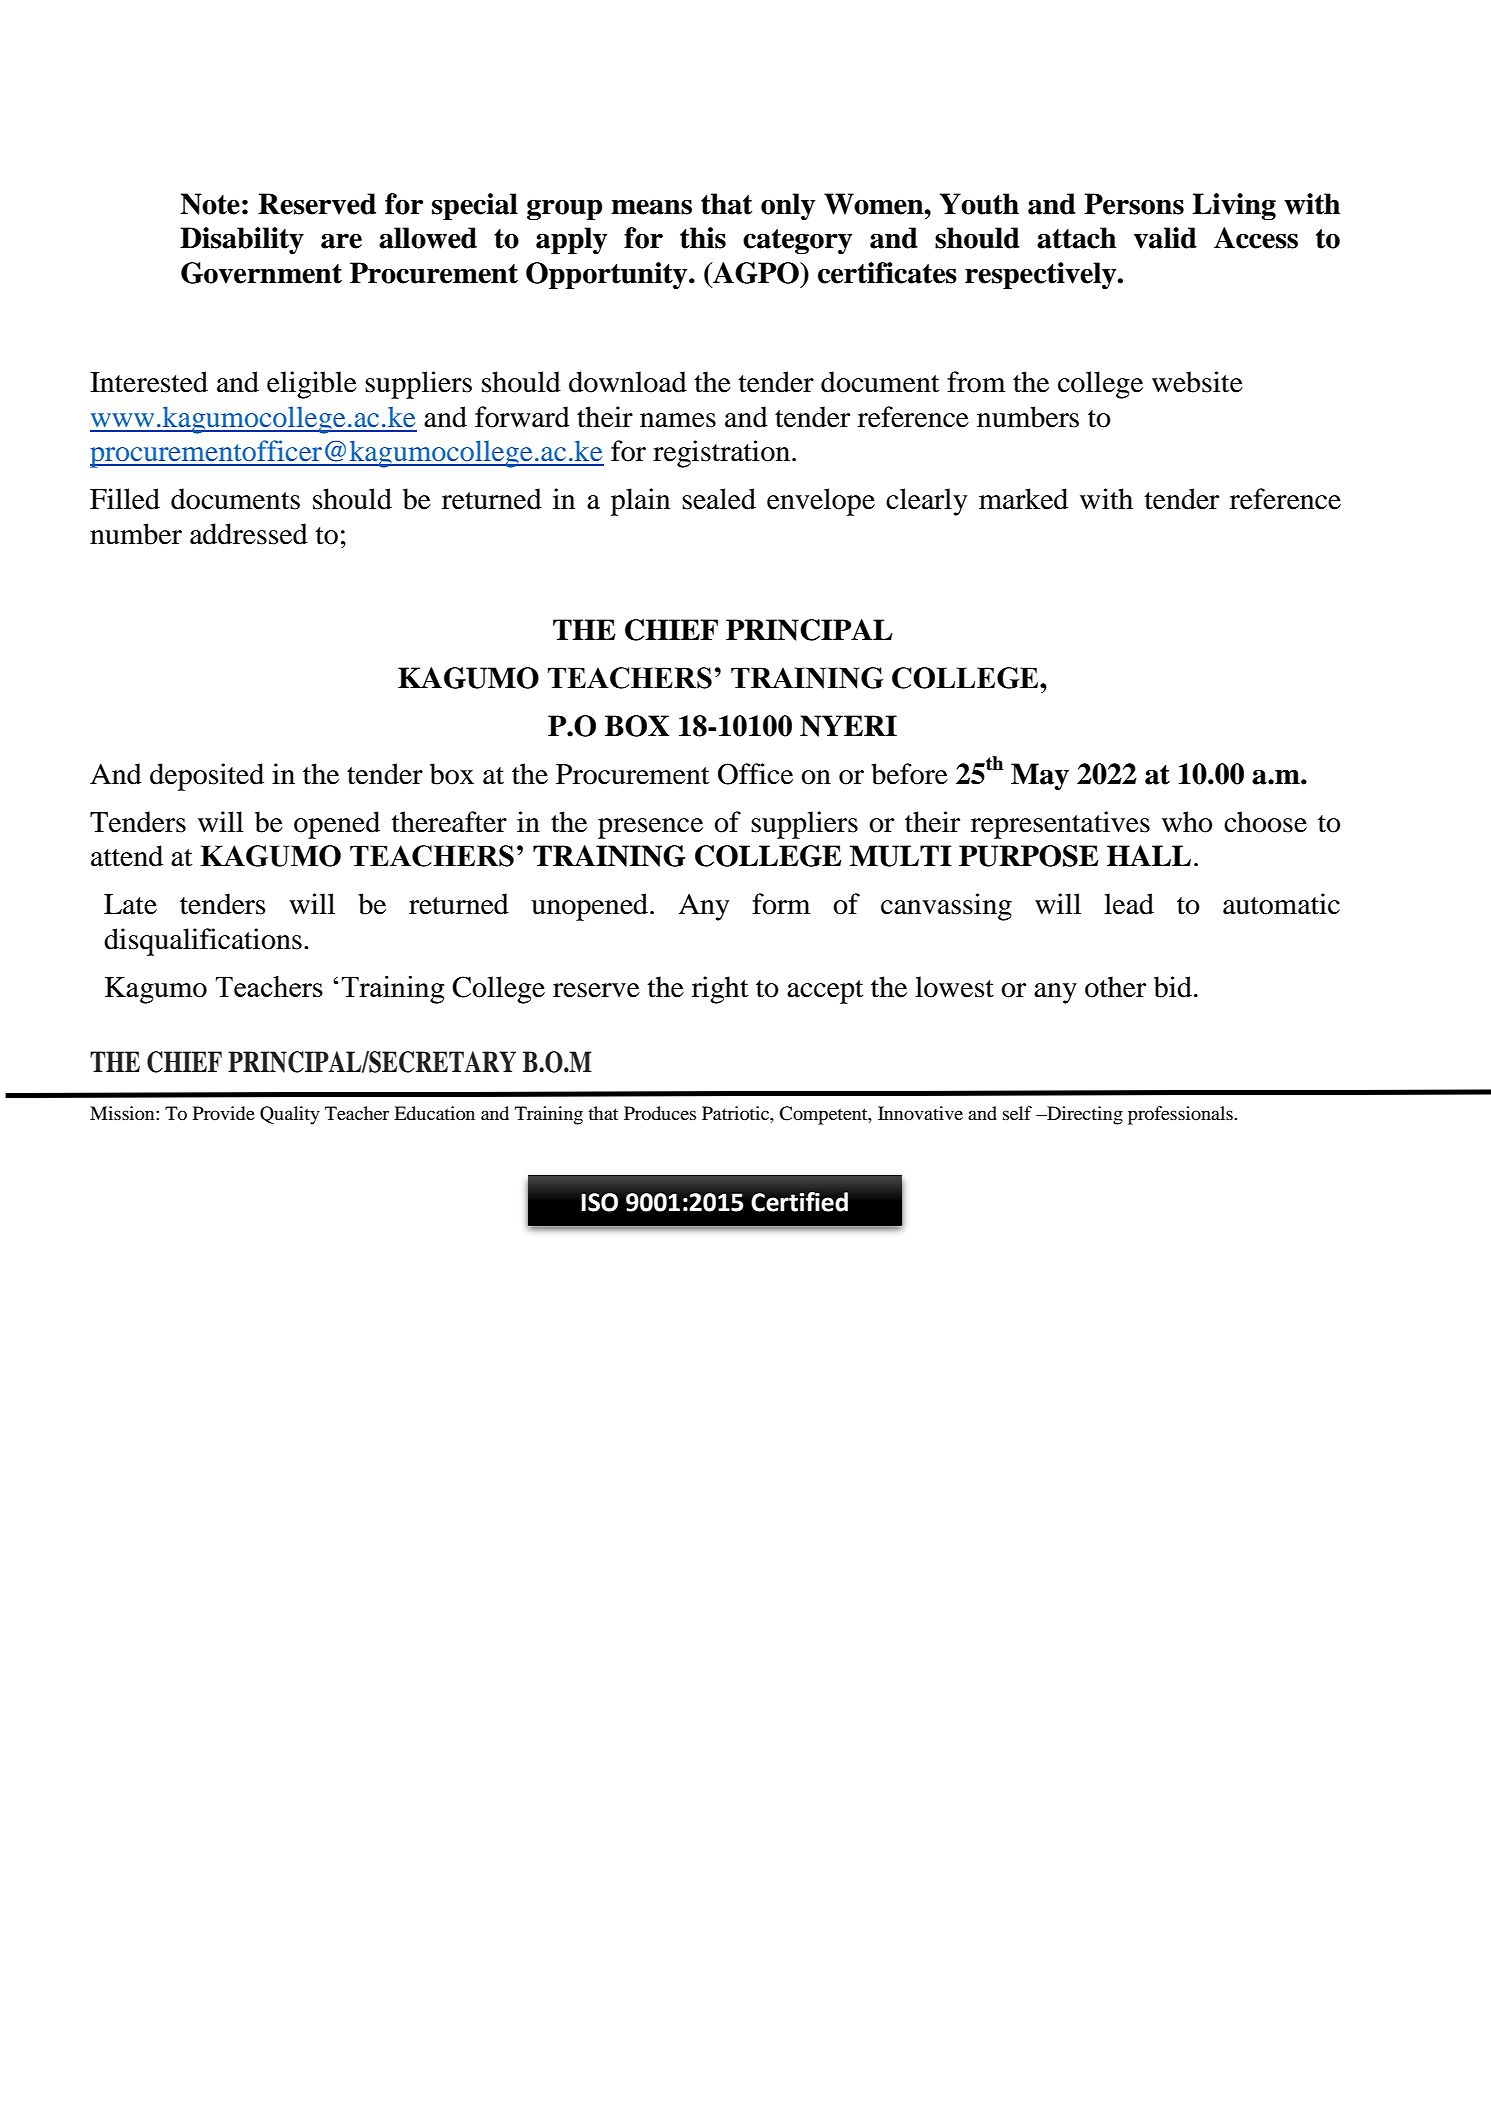  I want to click on HALL, so click(1149, 855).
